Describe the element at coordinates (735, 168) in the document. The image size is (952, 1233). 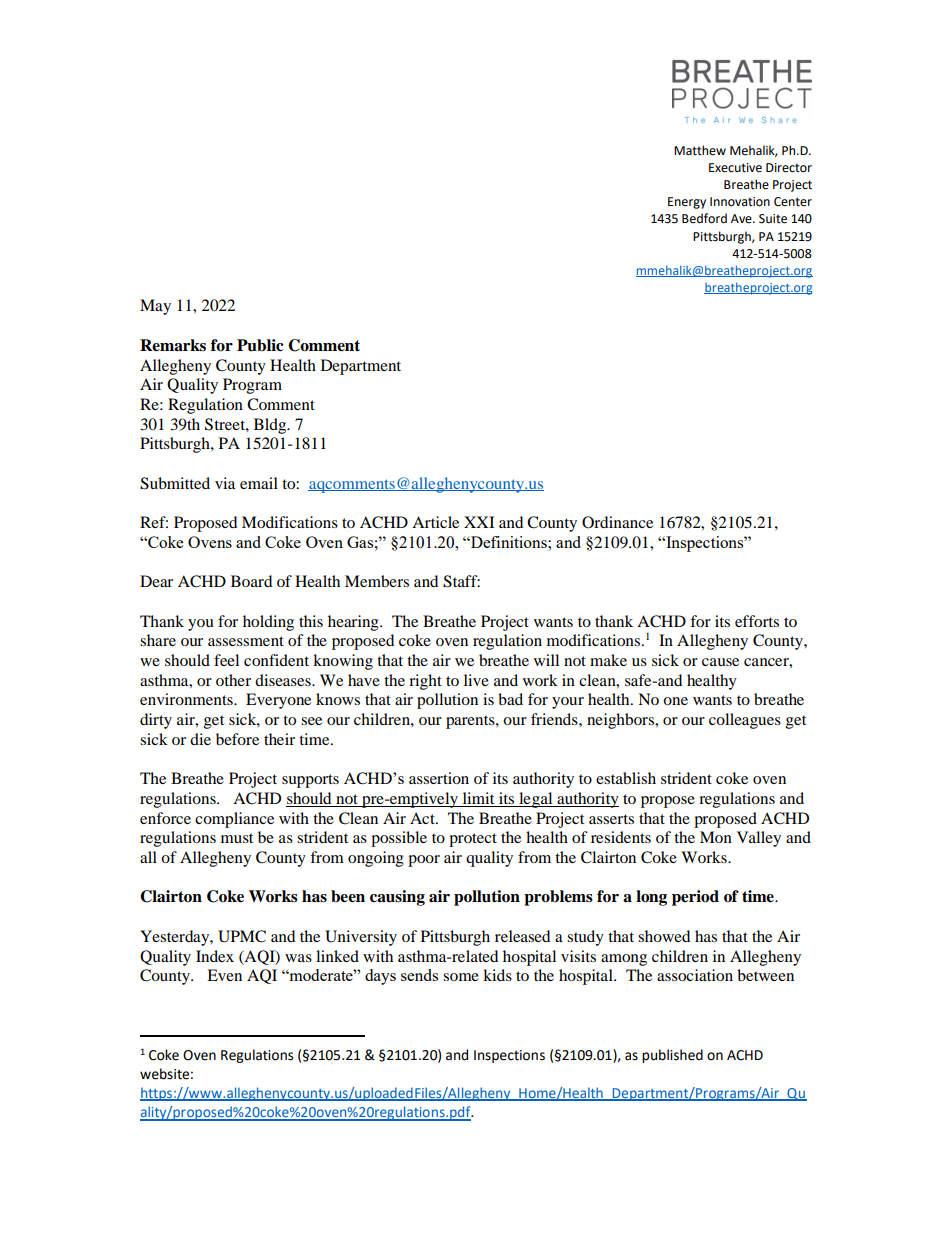
I see `Executive` at that location.
